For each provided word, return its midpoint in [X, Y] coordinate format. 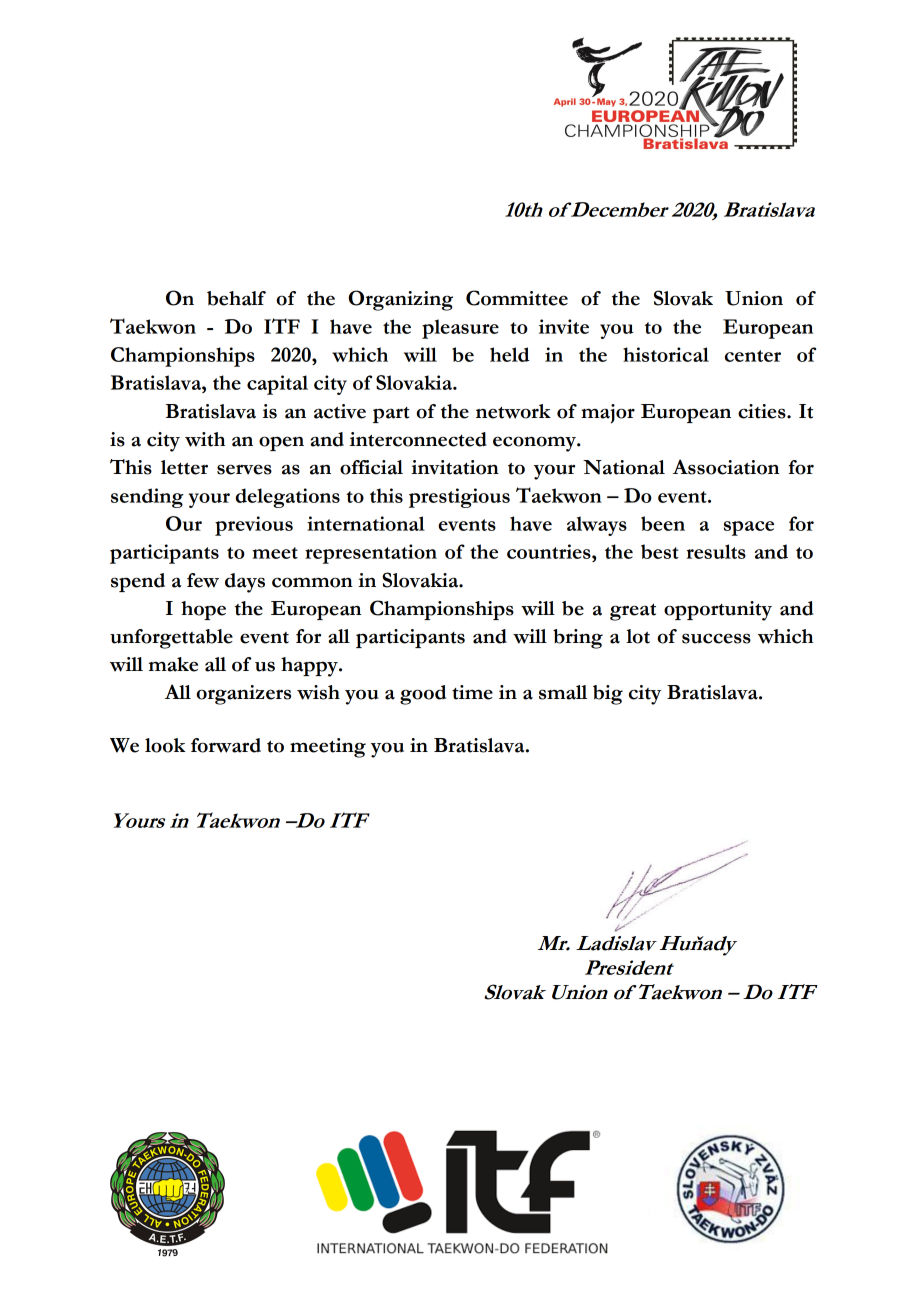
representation [371, 554]
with [205, 439]
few [203, 580]
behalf [236, 298]
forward [226, 745]
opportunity [718, 611]
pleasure [460, 329]
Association [726, 467]
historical [666, 354]
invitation [455, 467]
